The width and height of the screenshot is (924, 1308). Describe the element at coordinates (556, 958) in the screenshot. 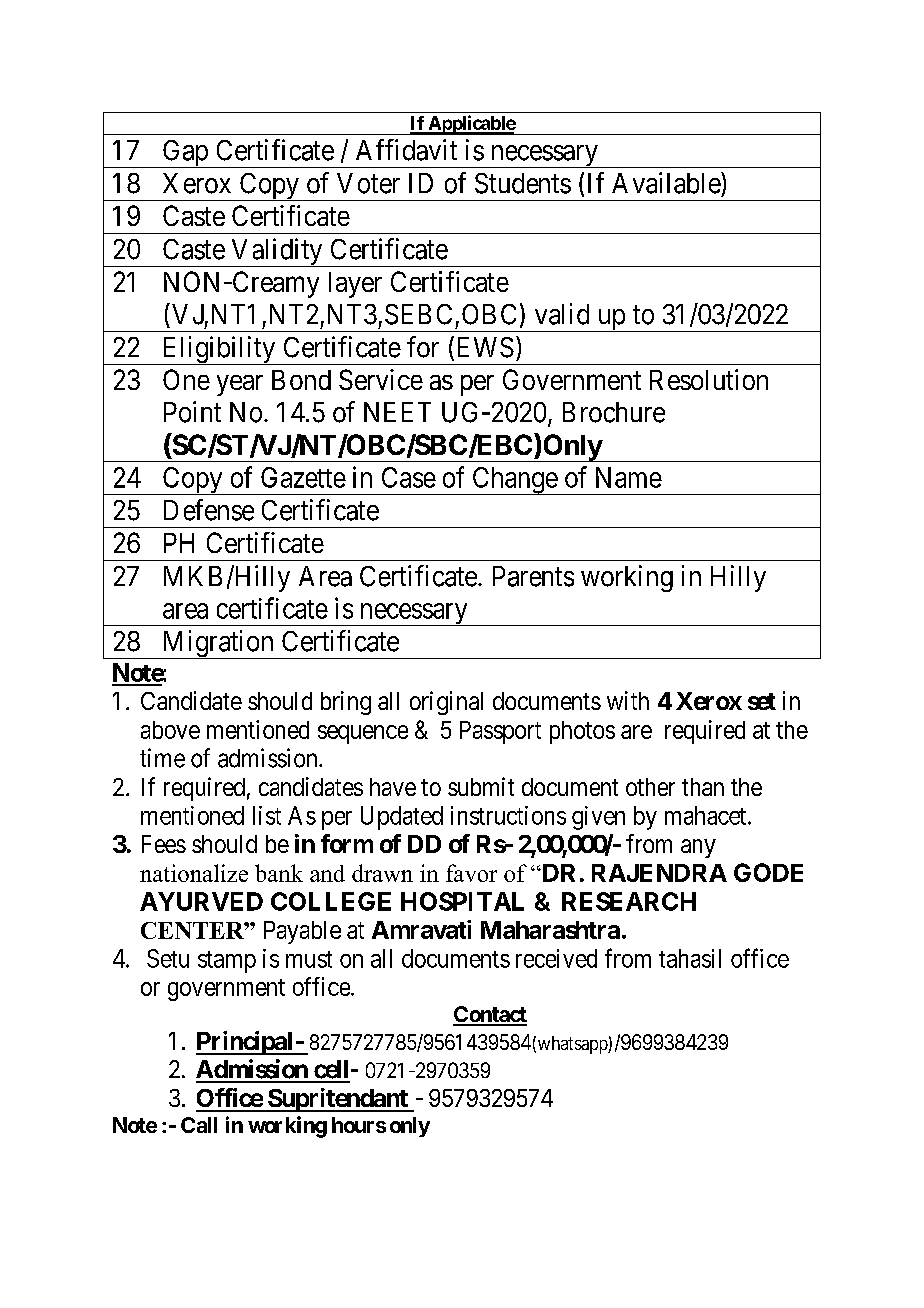

I see `received` at that location.
